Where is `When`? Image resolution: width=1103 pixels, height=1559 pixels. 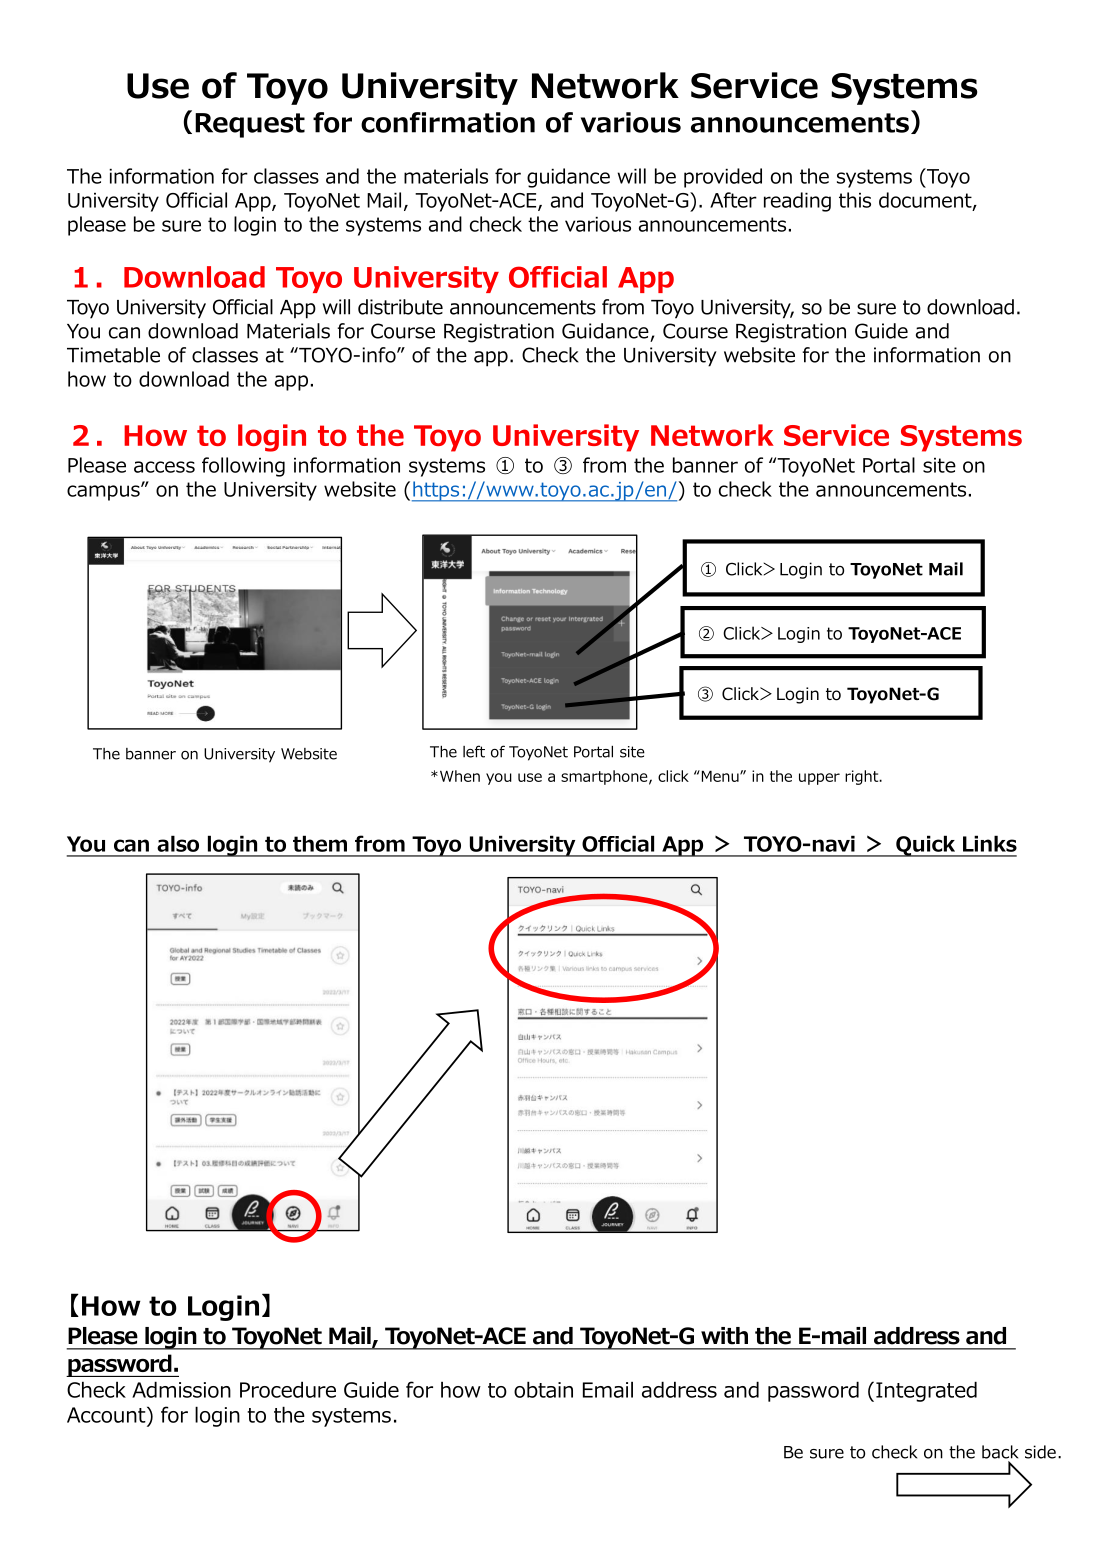 When is located at coordinates (458, 776).
